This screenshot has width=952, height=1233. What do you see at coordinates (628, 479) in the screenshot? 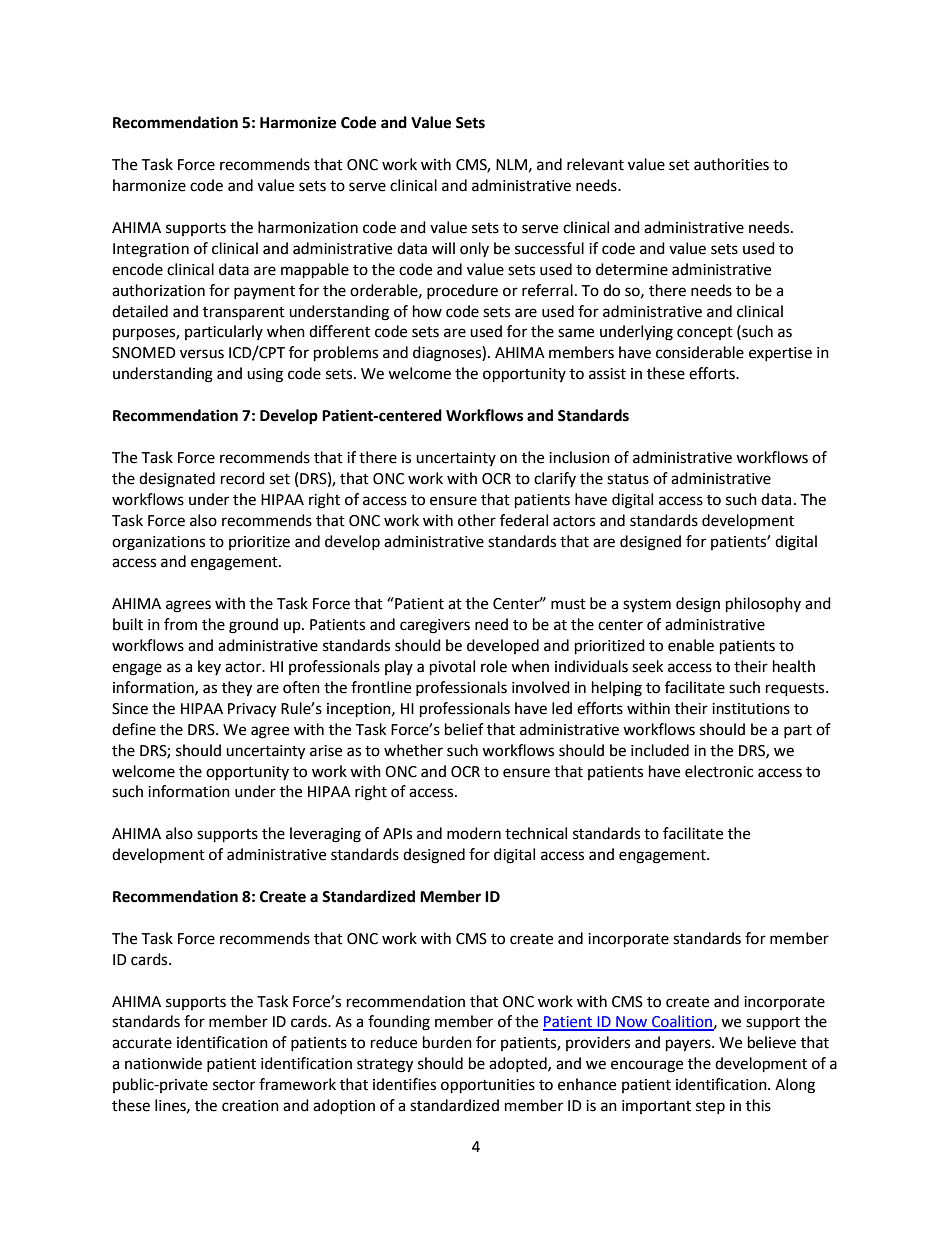
I see `status` at bounding box center [628, 479].
